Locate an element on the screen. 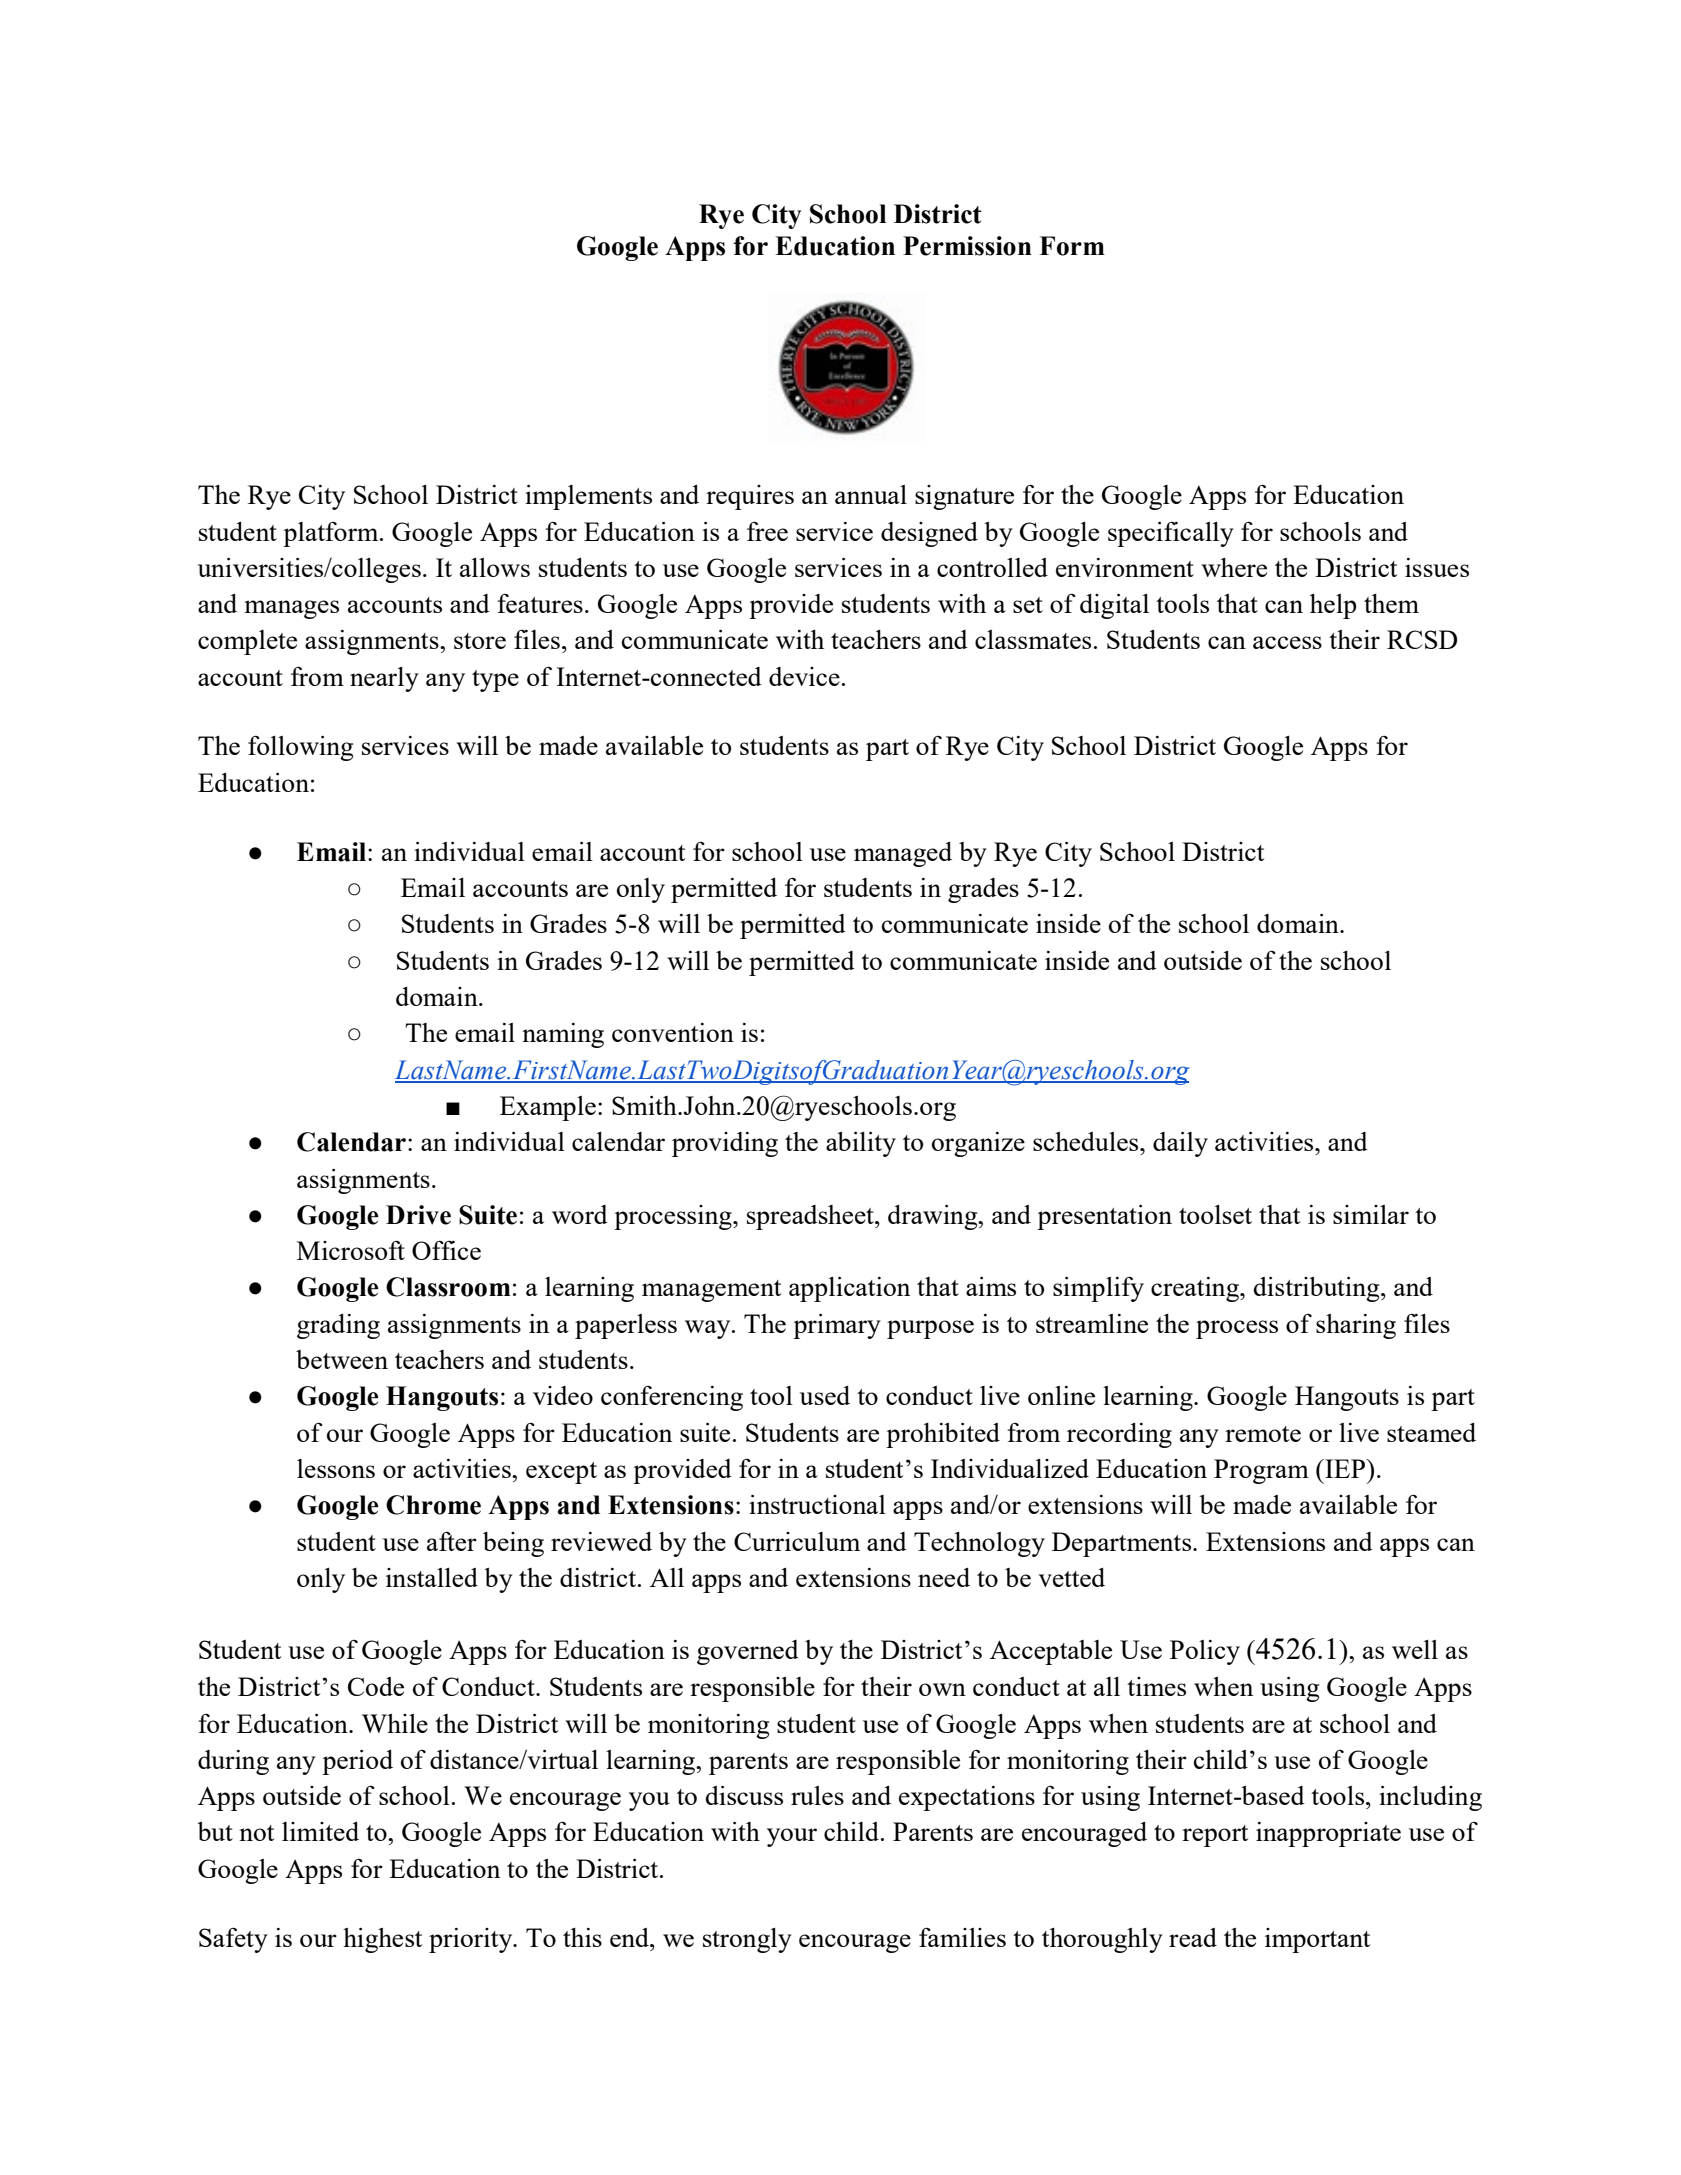 Image resolution: width=1681 pixels, height=2175 pixels. implements is located at coordinates (588, 497).
